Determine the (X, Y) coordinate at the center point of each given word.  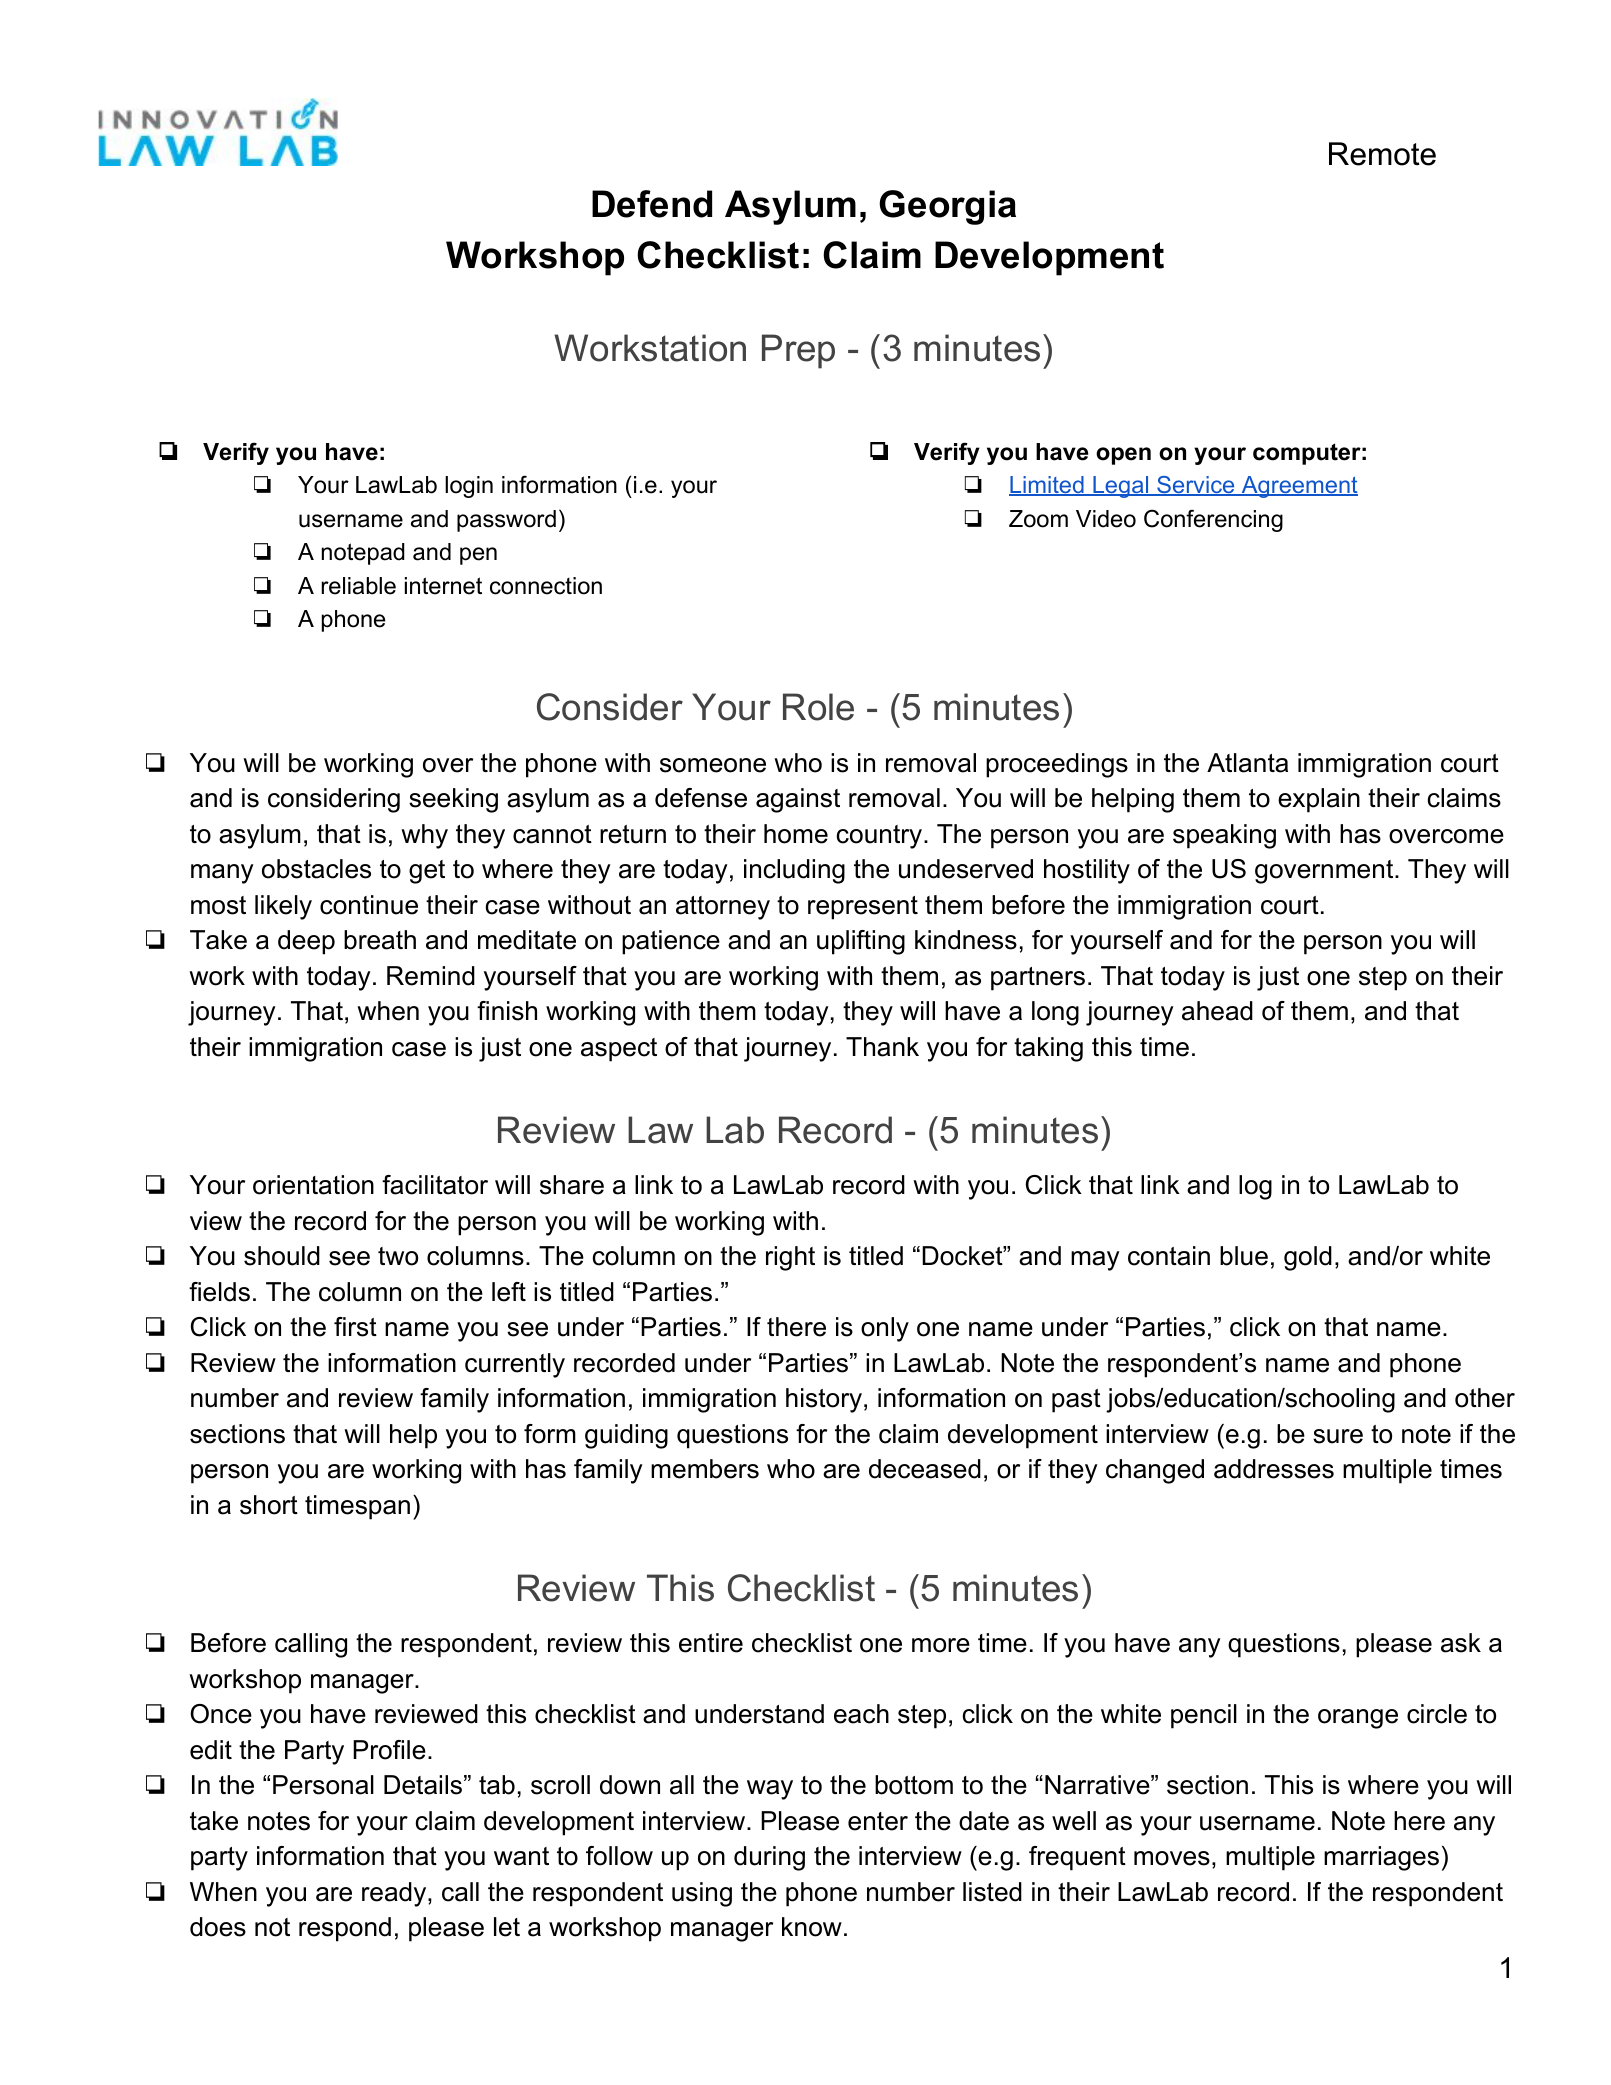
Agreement (1298, 487)
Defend (652, 204)
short (269, 1505)
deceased (925, 1469)
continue (369, 905)
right (790, 1258)
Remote (1382, 154)
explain (1319, 800)
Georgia (947, 207)
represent (863, 908)
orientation (313, 1185)
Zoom (1038, 519)
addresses (1274, 1469)
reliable (358, 586)
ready (395, 1894)
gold (1308, 1258)
